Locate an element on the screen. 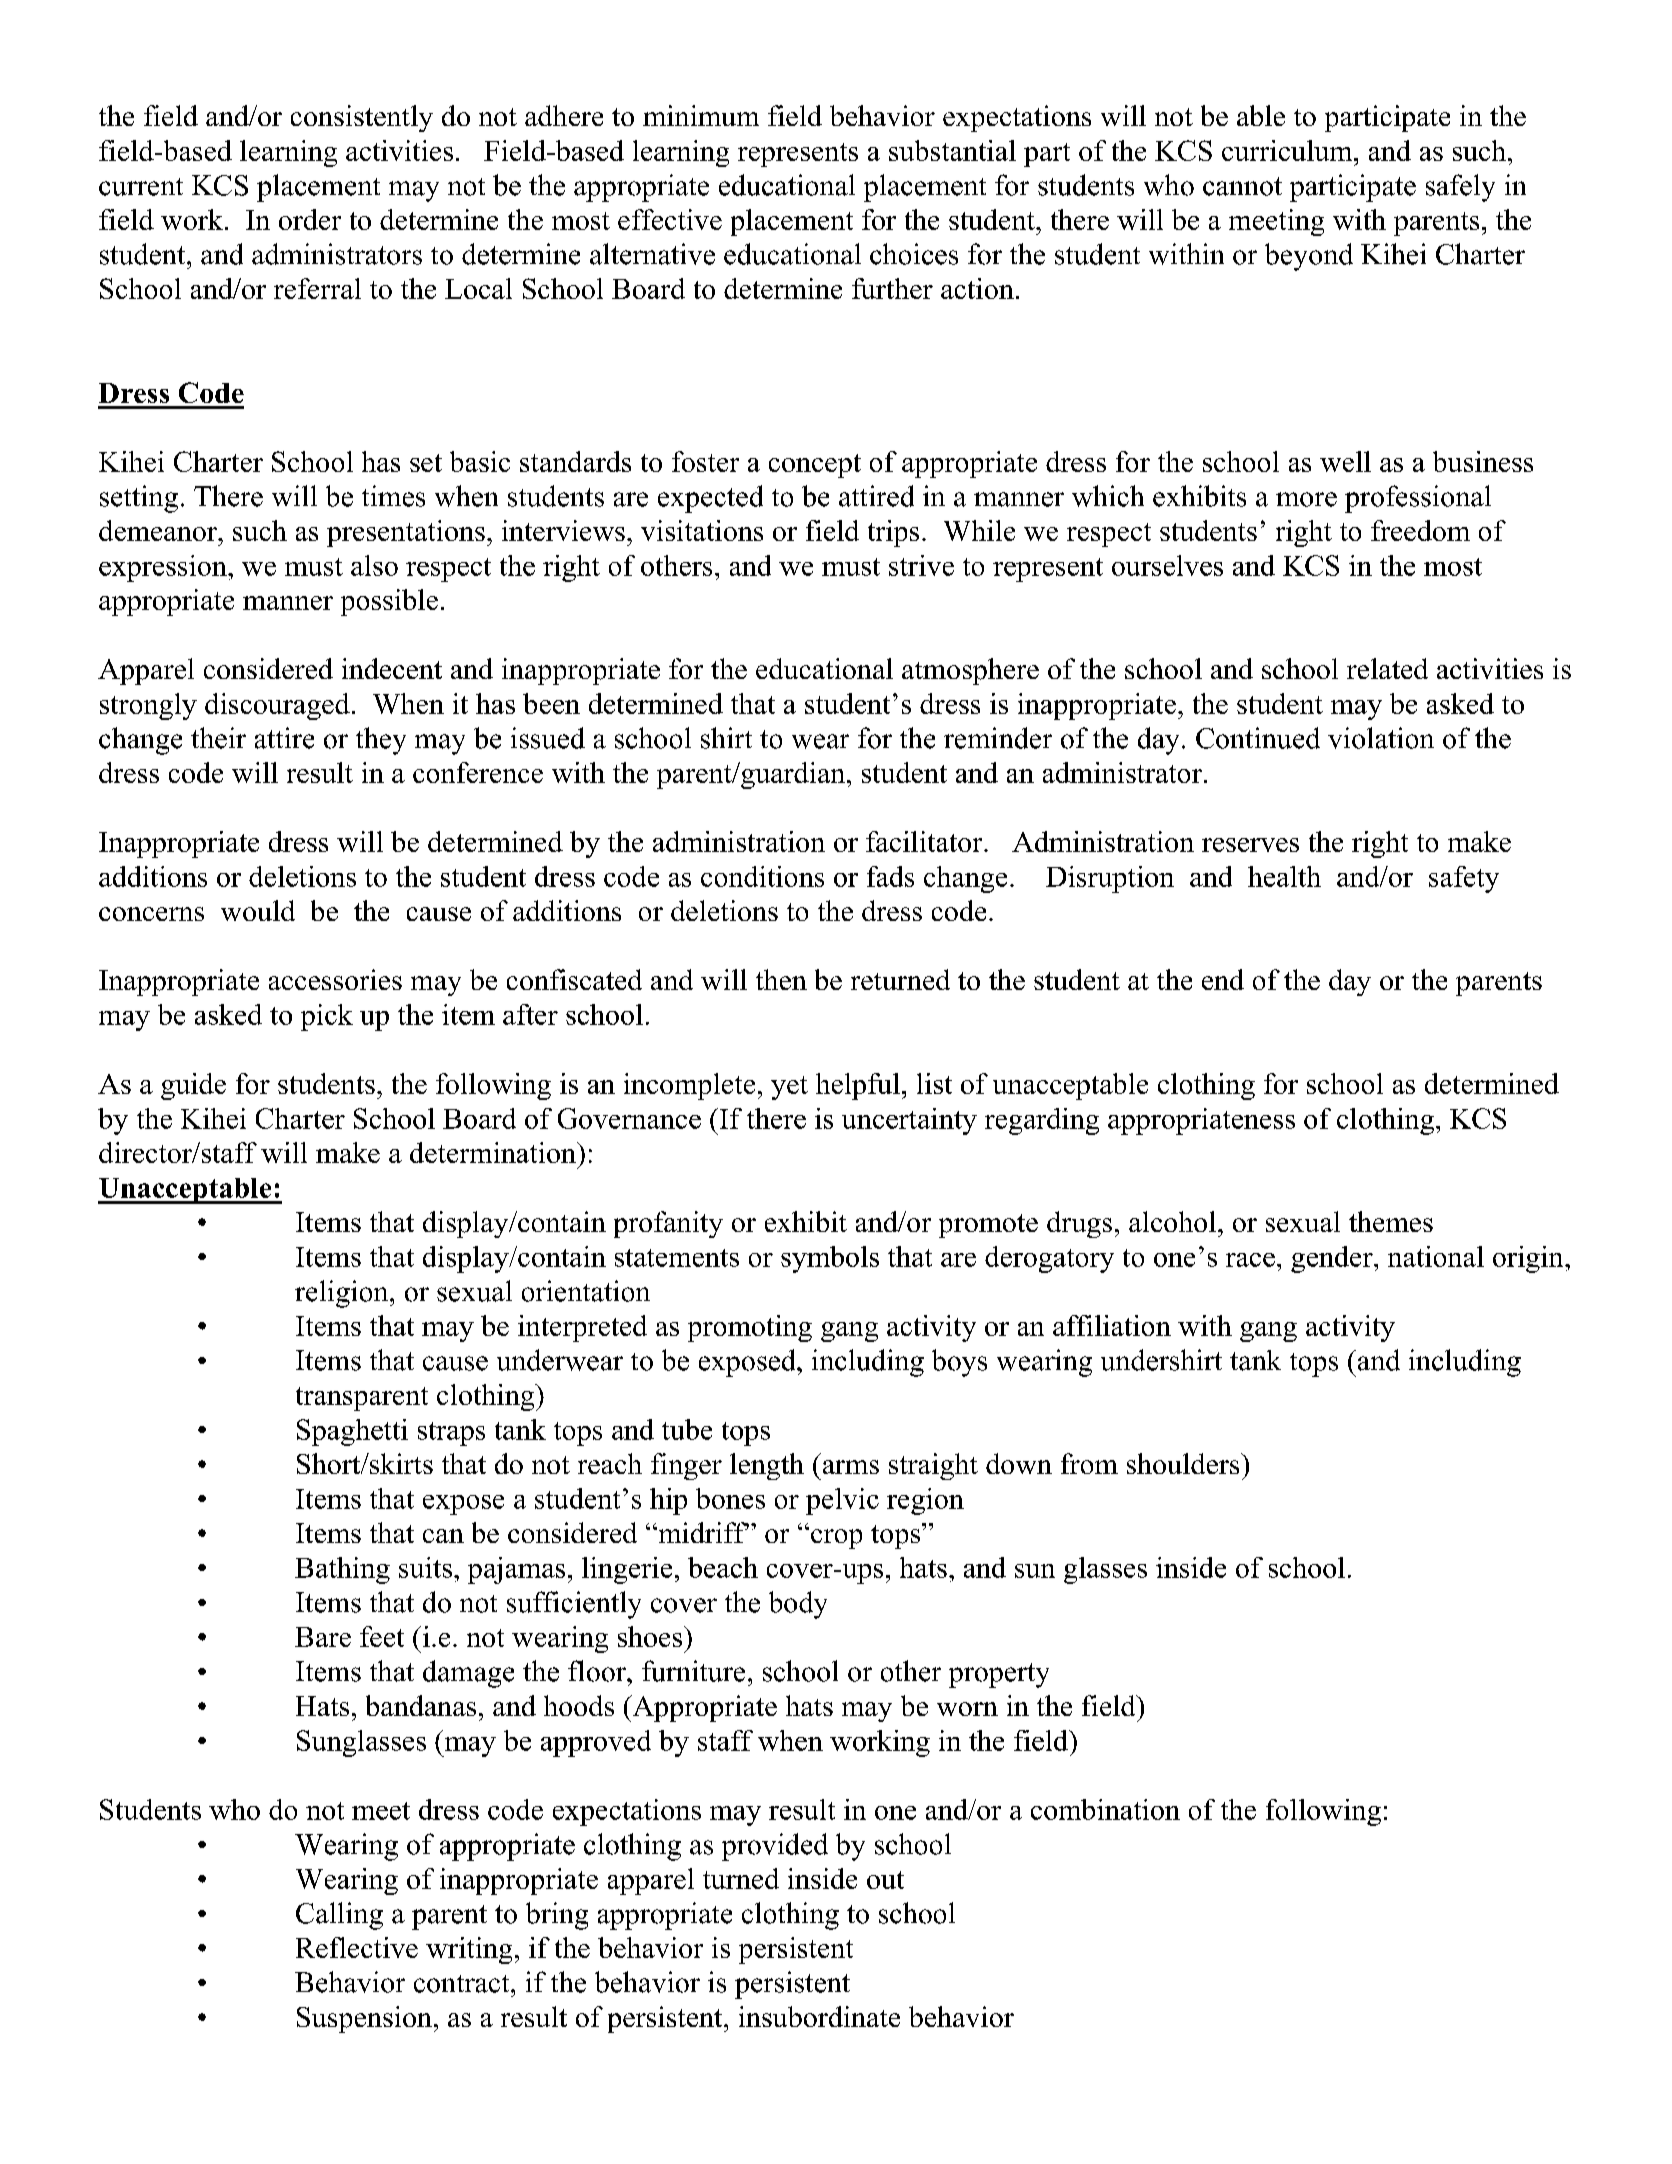 The image size is (1672, 2164). helpful is located at coordinates (858, 1086).
